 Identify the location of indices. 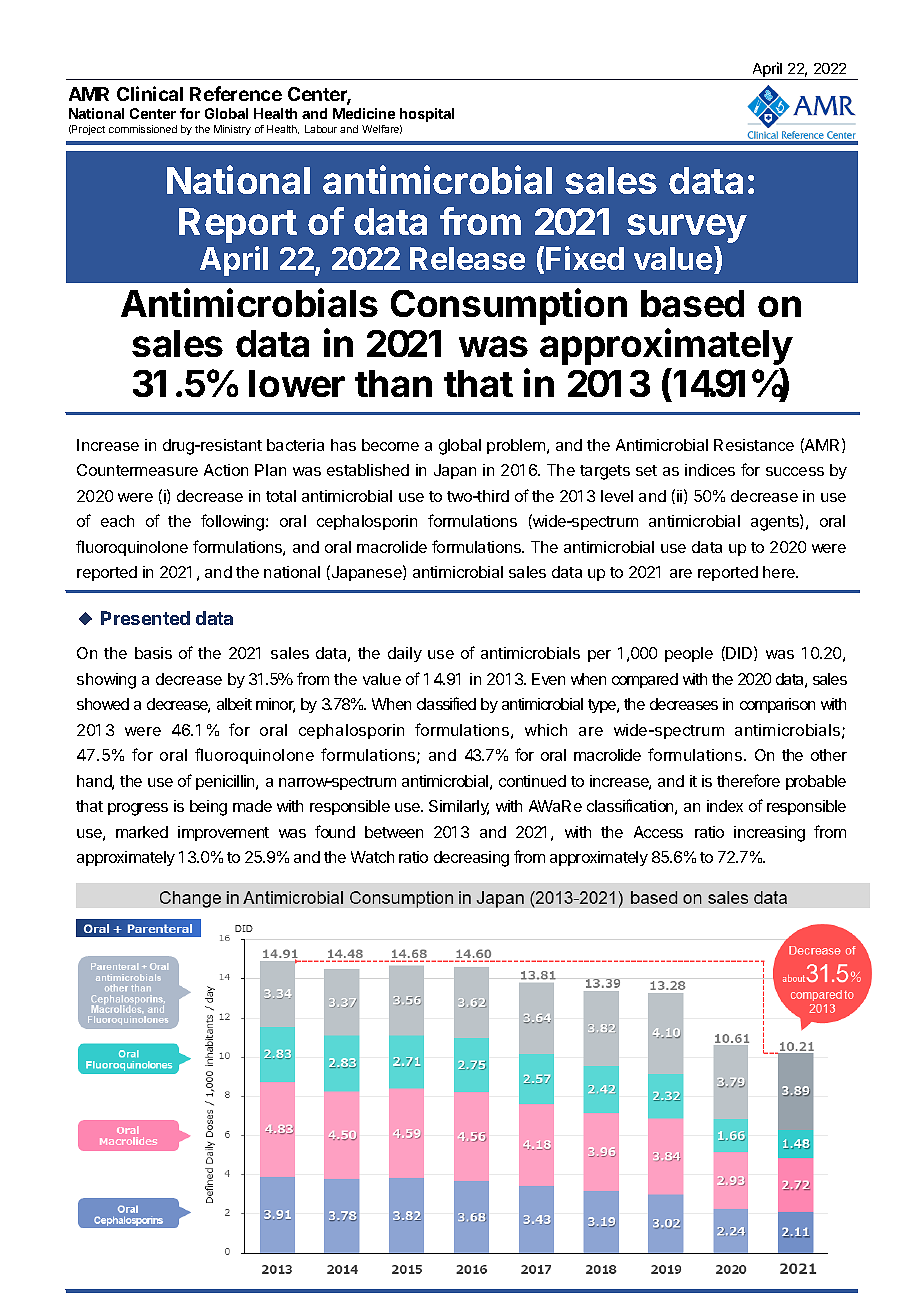
(710, 470).
